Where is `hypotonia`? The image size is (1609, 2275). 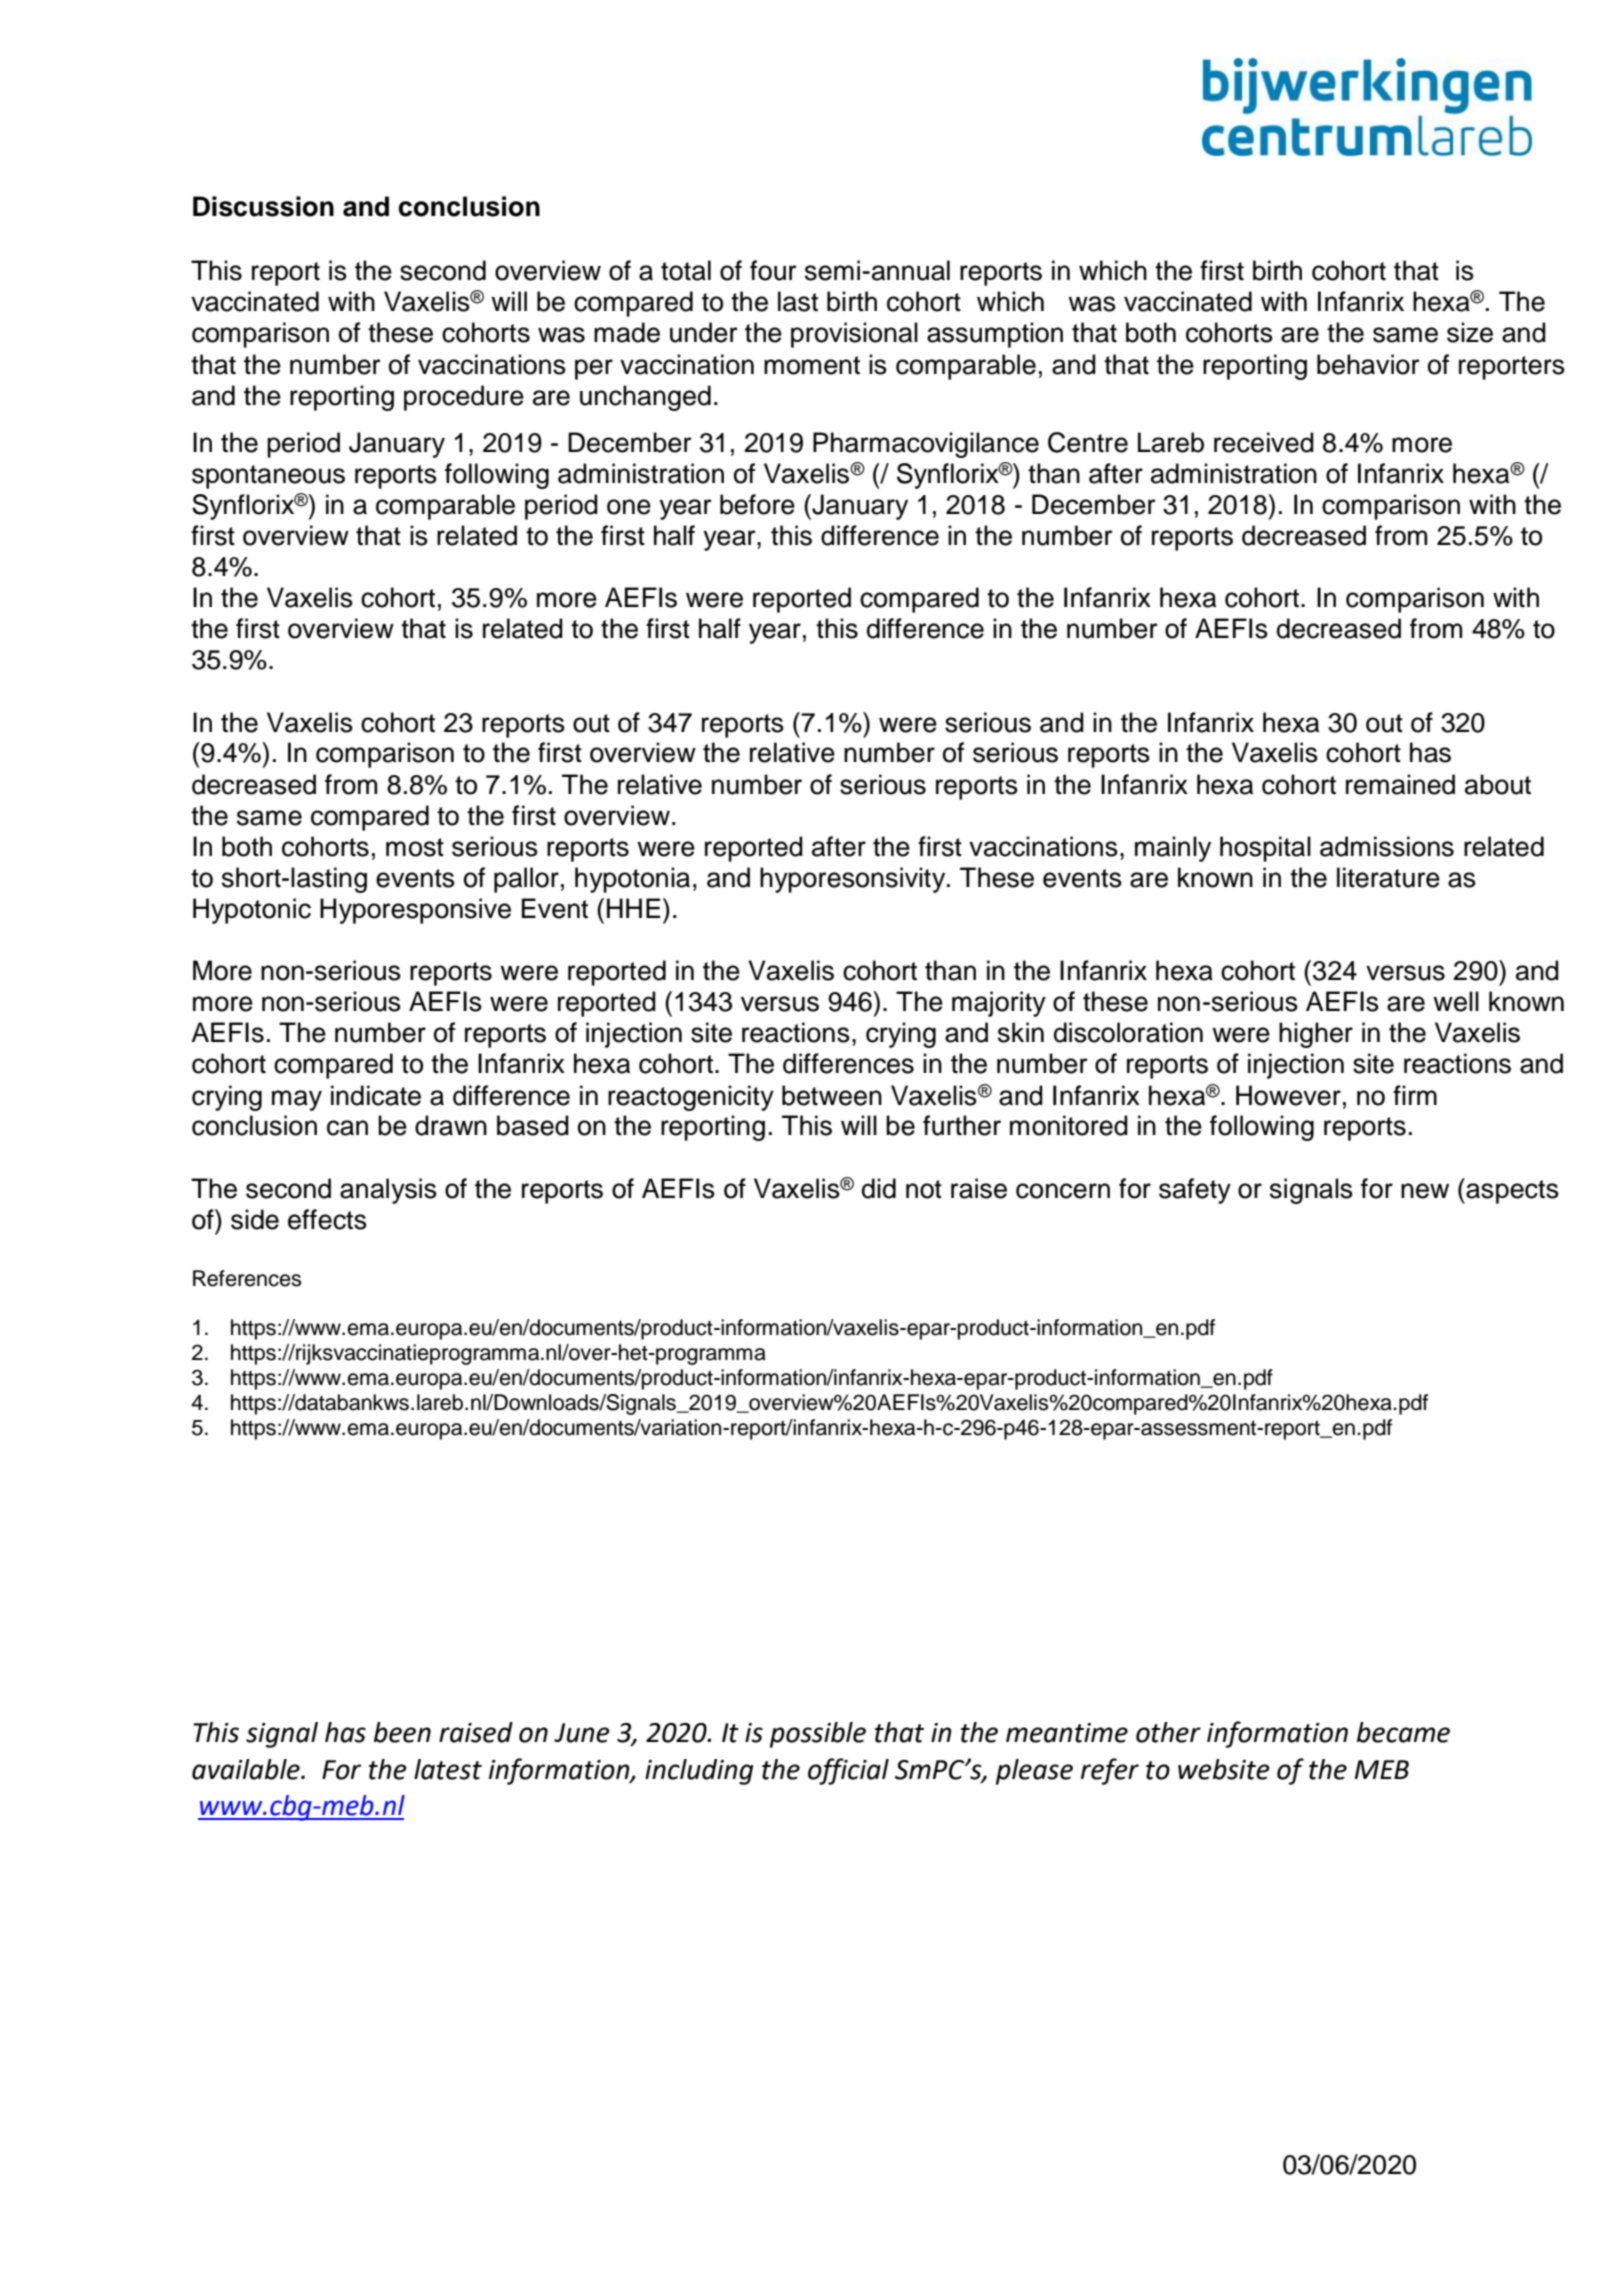 hypotonia is located at coordinates (632, 880).
